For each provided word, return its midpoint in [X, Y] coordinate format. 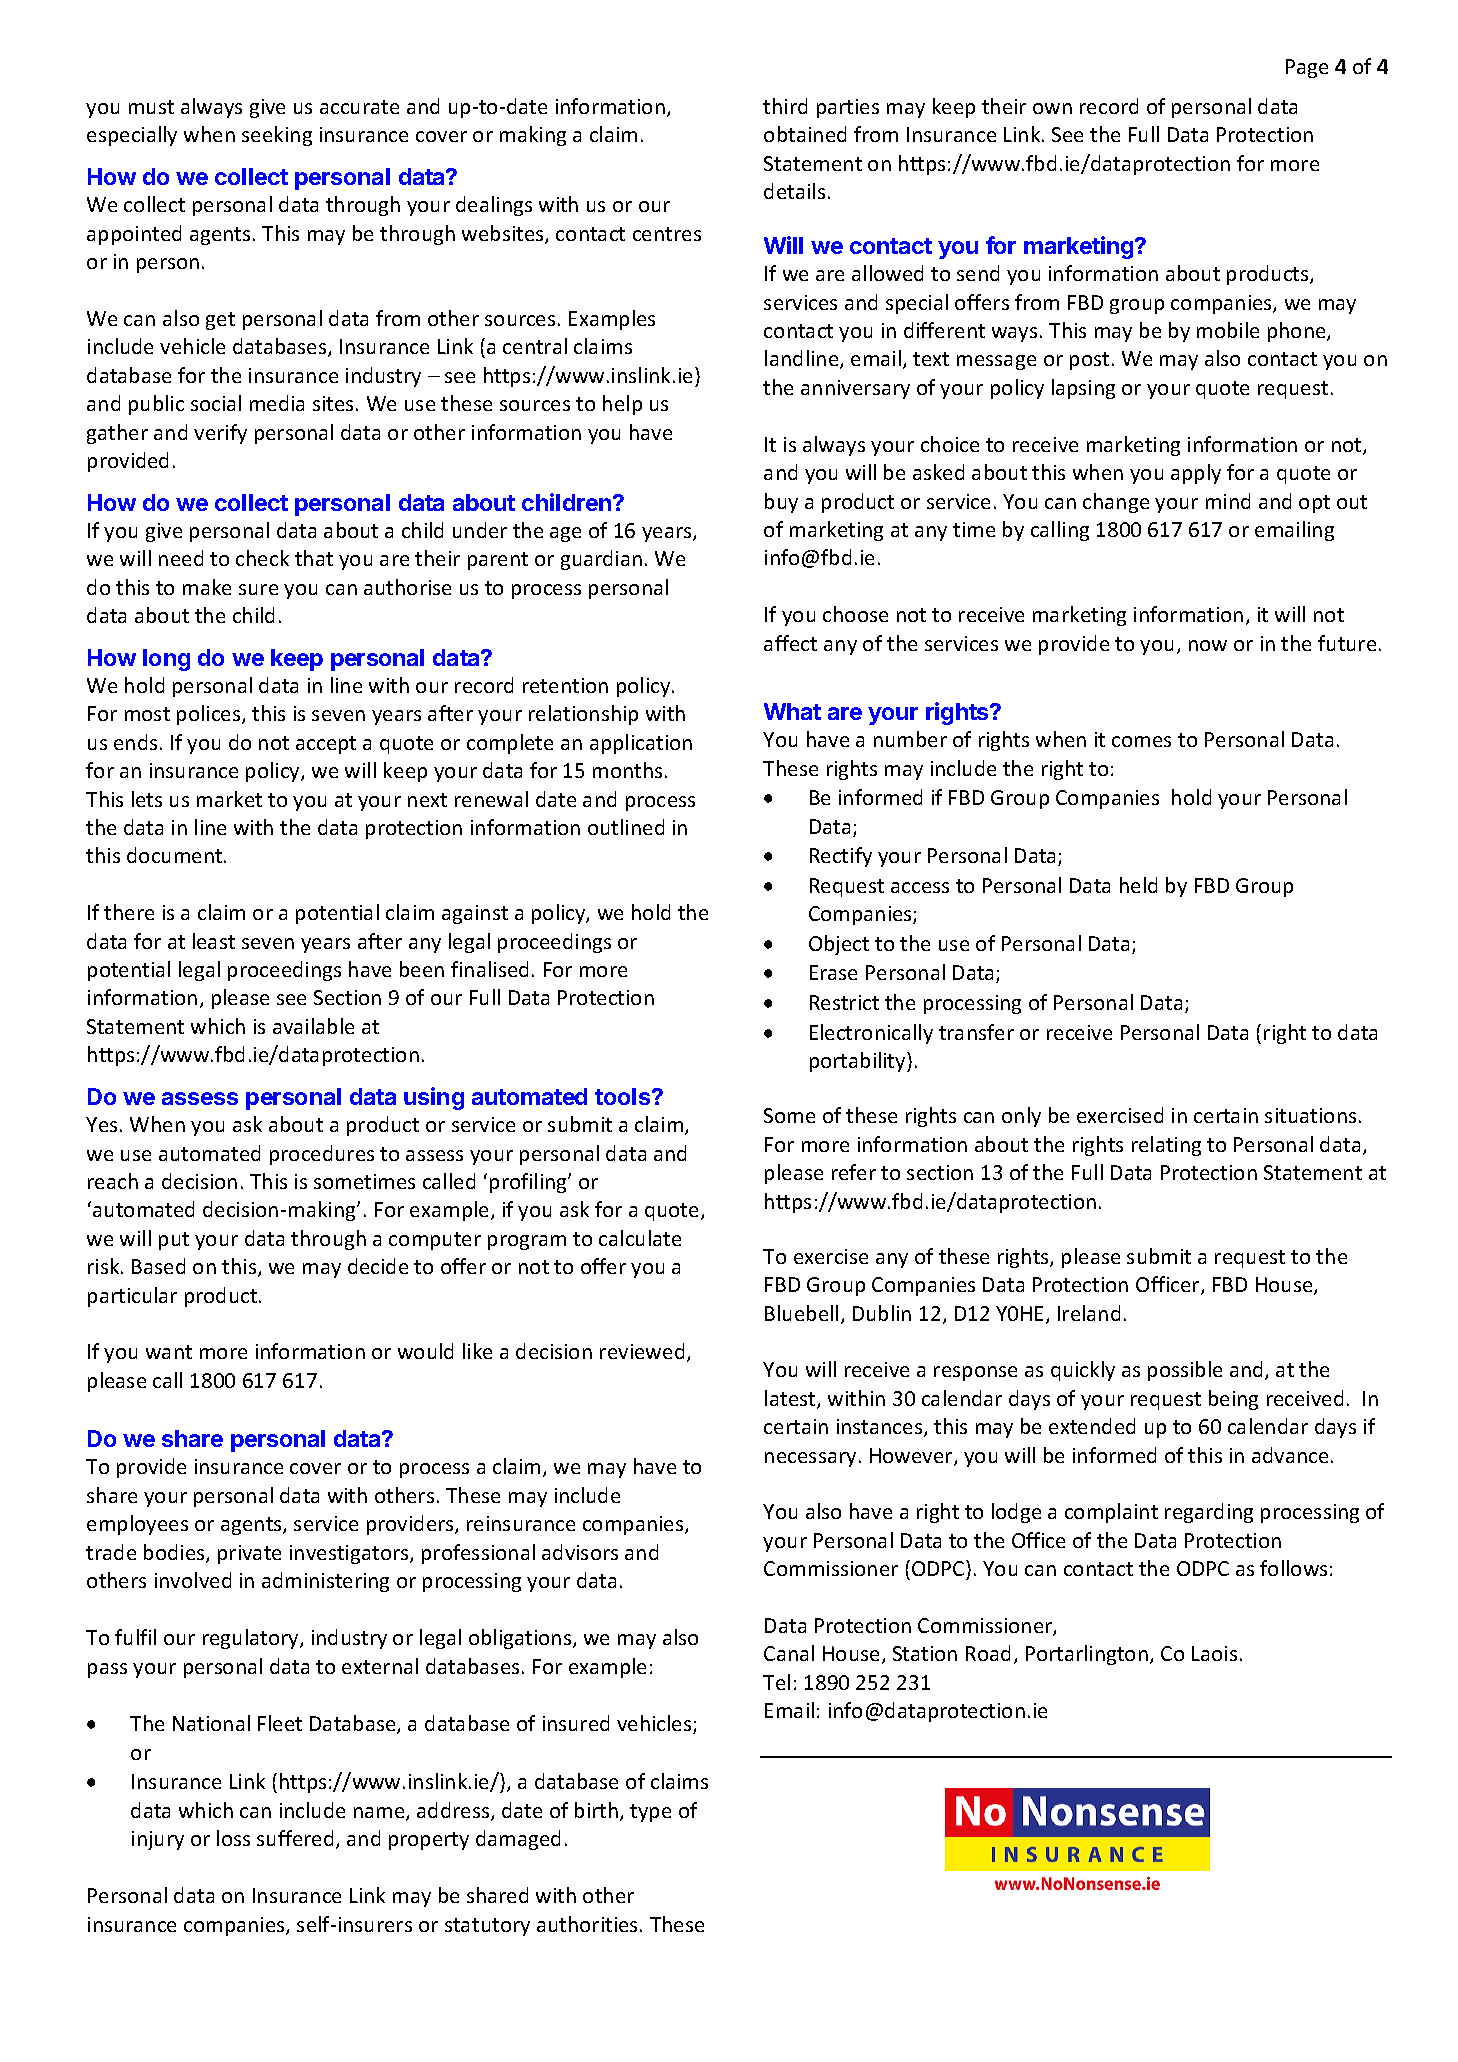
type [650, 1813]
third [785, 106]
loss [233, 1838]
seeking [277, 136]
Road [988, 1653]
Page [1307, 68]
